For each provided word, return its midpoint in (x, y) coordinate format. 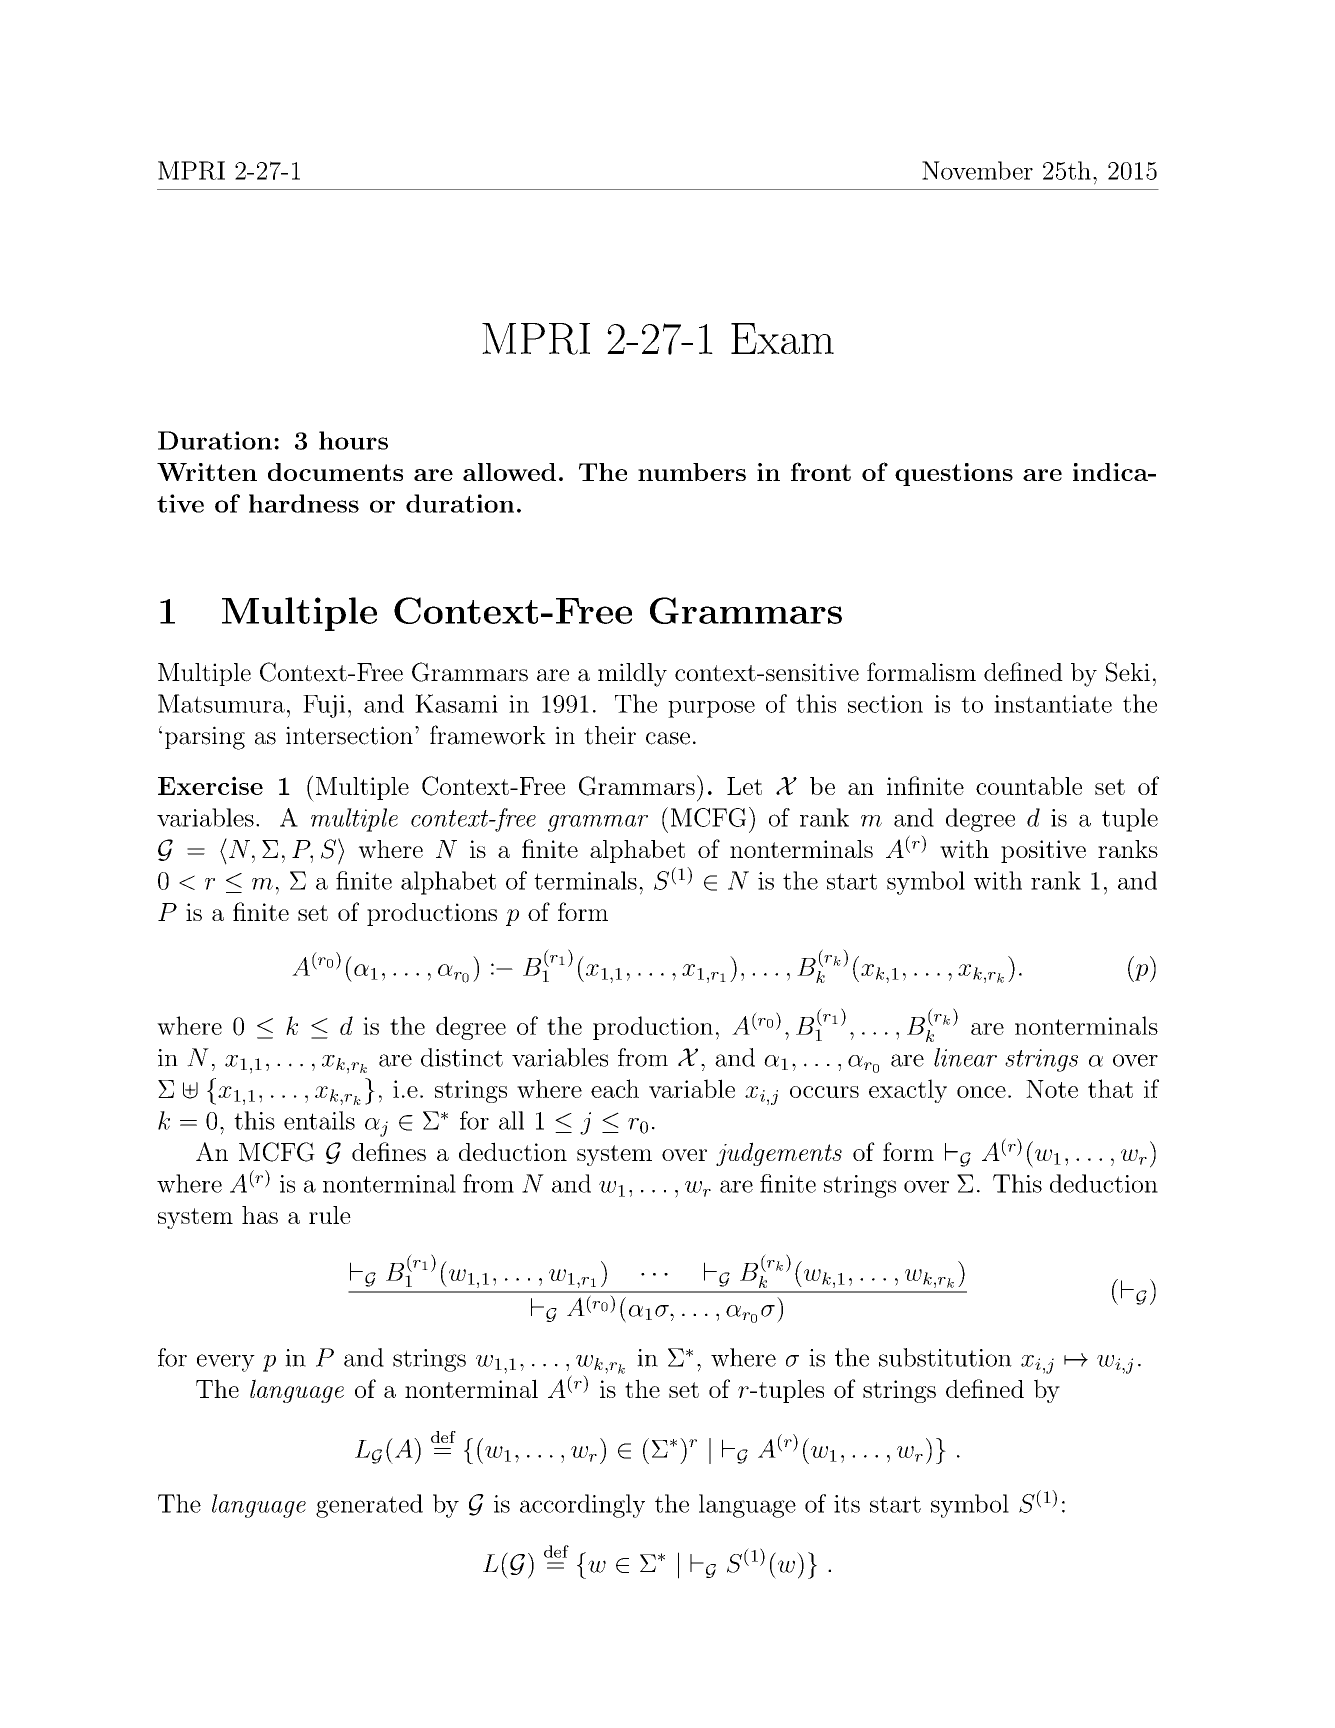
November (977, 170)
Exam (782, 338)
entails (319, 1120)
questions (954, 474)
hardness (304, 503)
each (615, 1088)
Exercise (210, 785)
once (981, 1092)
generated (369, 1506)
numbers (692, 472)
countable (1029, 786)
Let (744, 786)
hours (353, 440)
